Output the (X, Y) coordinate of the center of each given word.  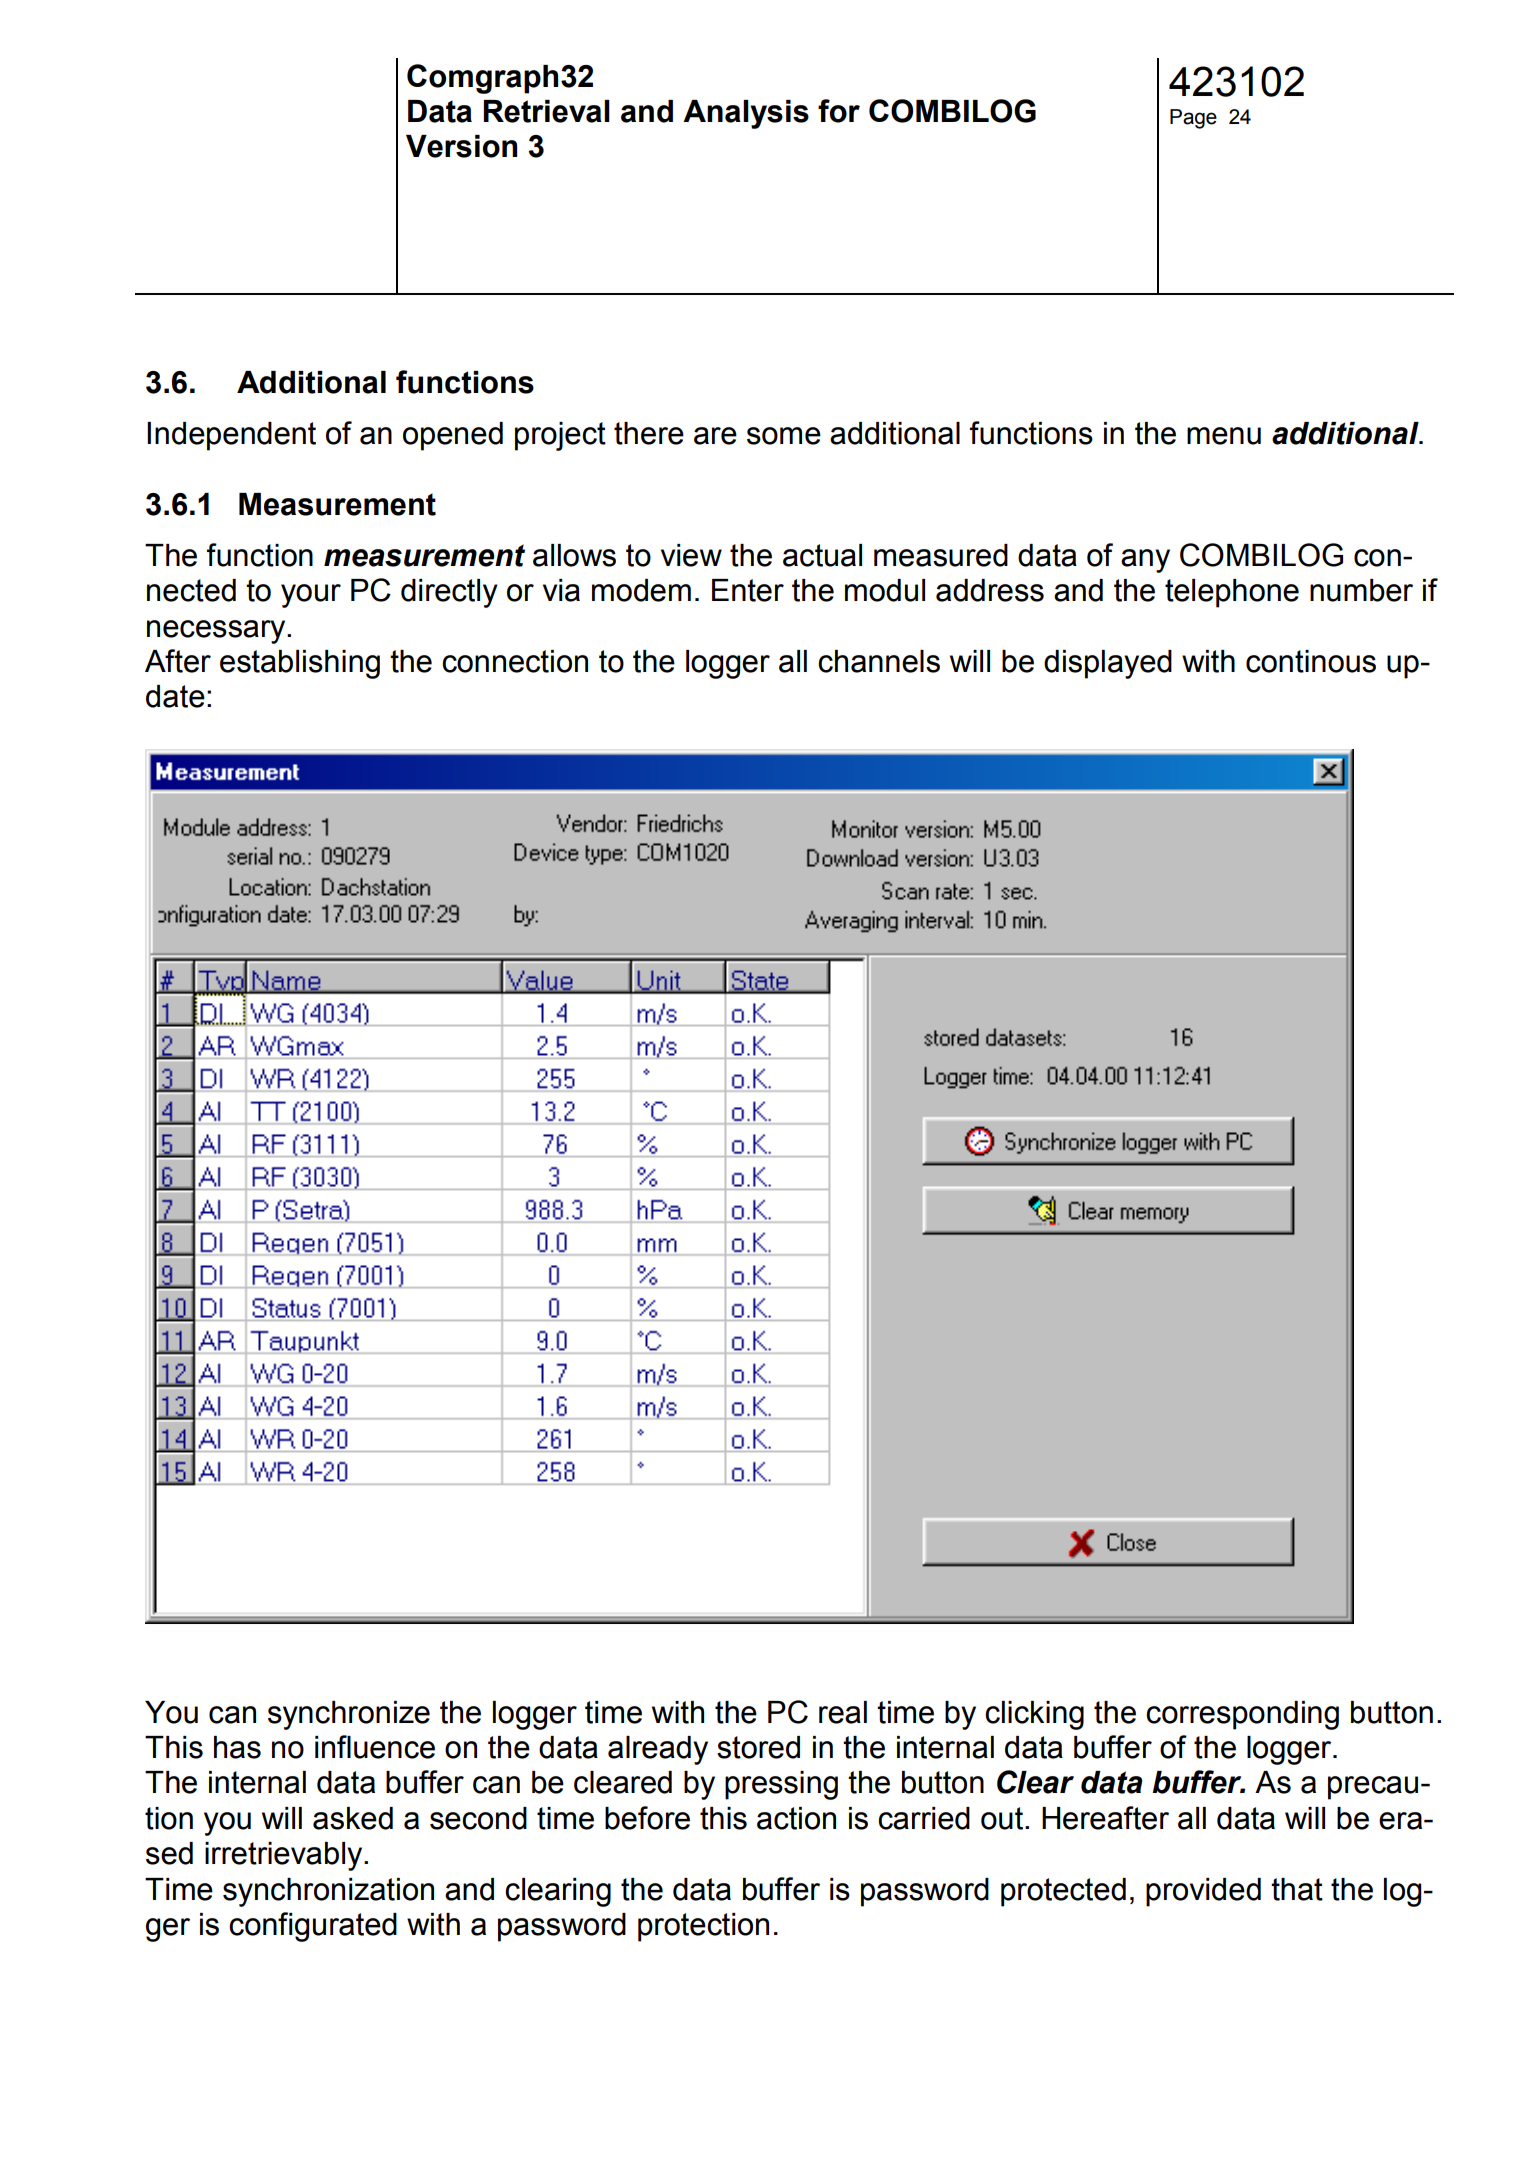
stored (758, 1747)
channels (879, 661)
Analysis (746, 114)
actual (822, 555)
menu (1224, 436)
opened (453, 436)
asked (353, 1818)
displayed (1108, 664)
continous (1311, 661)
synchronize (349, 1715)
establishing (300, 664)
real (843, 1712)
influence (375, 1747)
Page (1193, 119)
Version (461, 146)
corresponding (1242, 1715)
